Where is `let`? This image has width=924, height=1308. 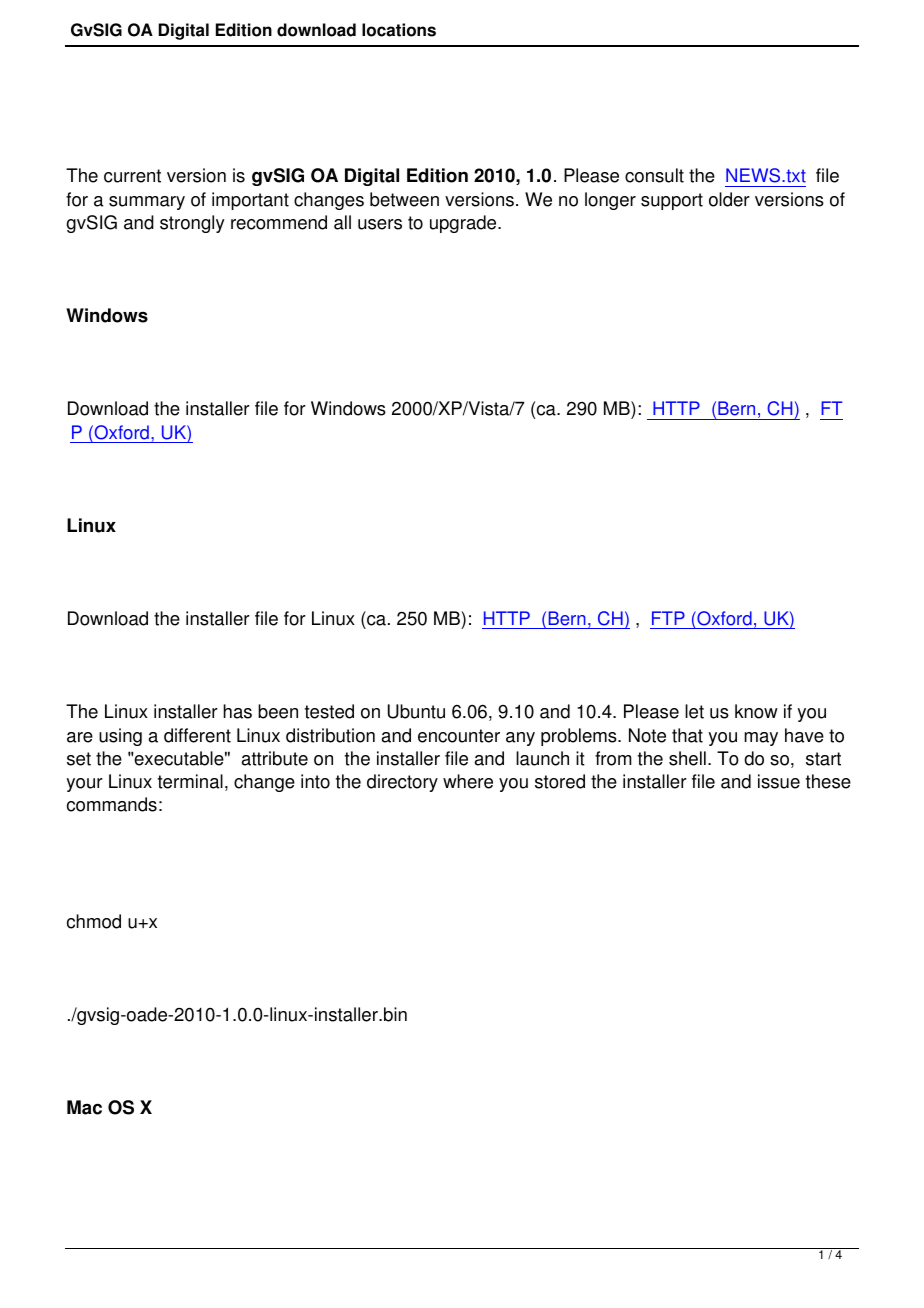
let is located at coordinates (694, 711).
